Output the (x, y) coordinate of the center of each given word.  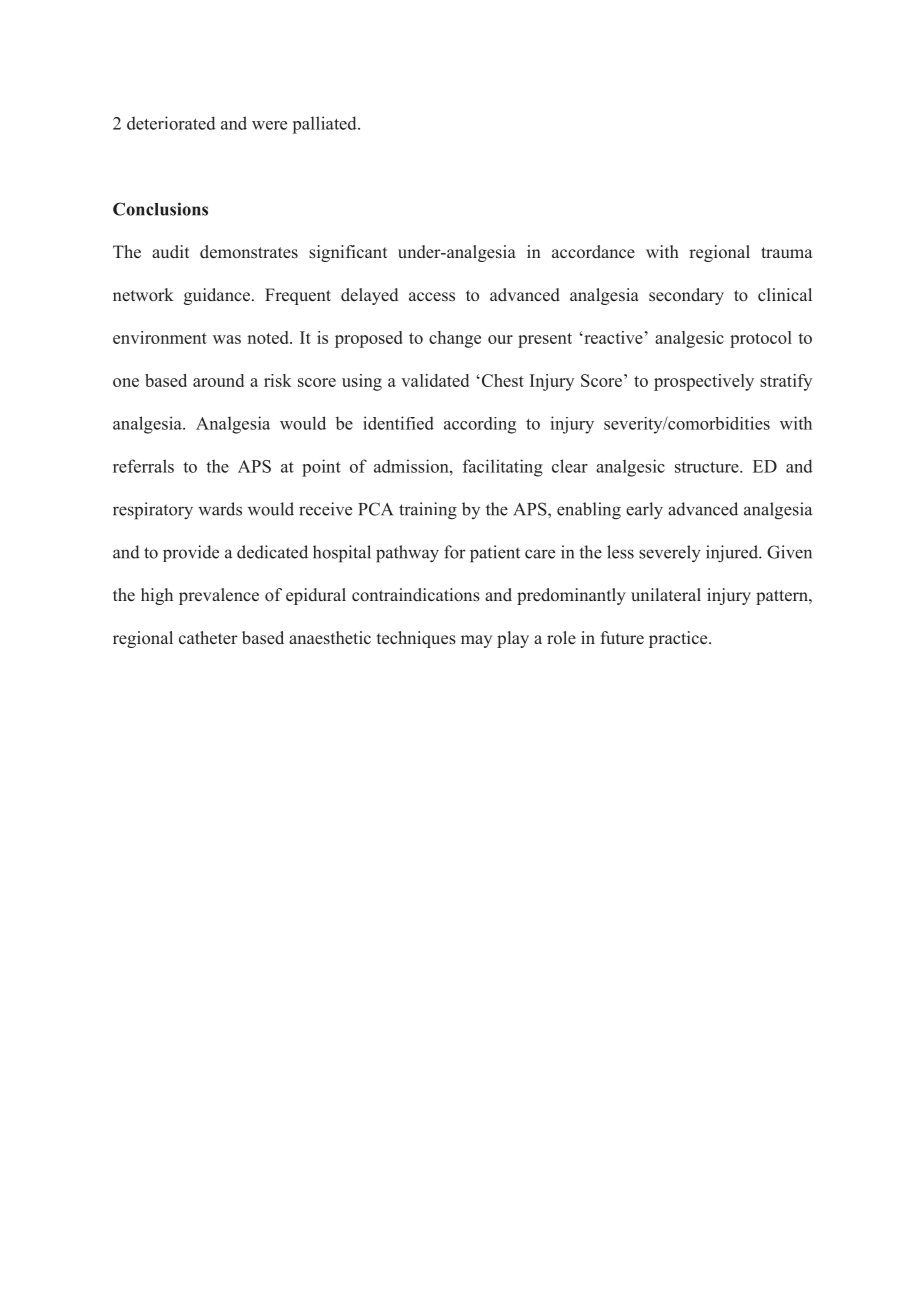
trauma (787, 252)
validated (435, 380)
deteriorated (171, 123)
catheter (208, 638)
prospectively (704, 382)
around (218, 380)
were (269, 125)
